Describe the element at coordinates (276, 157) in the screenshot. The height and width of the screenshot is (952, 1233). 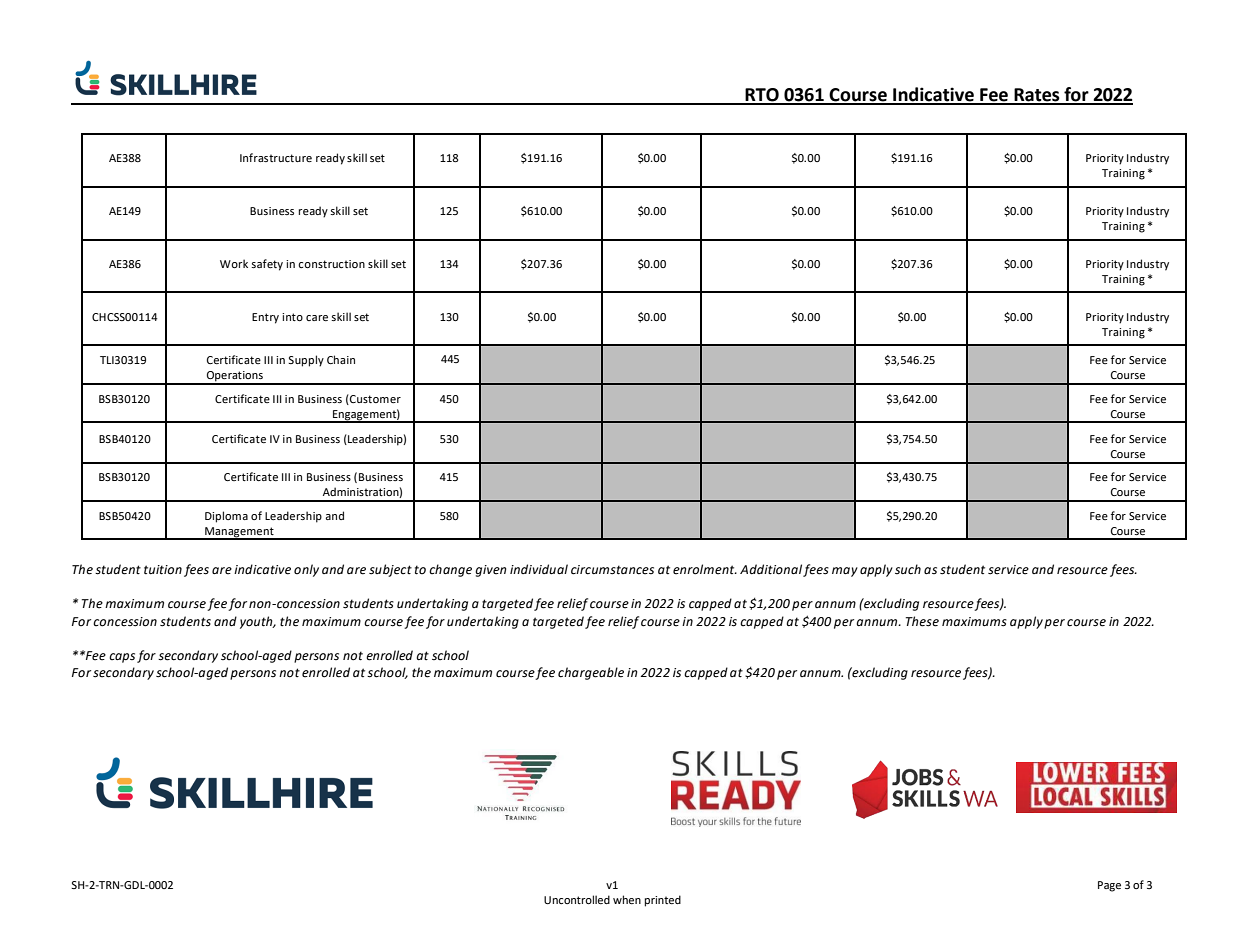
I see `Infrastructure` at that location.
